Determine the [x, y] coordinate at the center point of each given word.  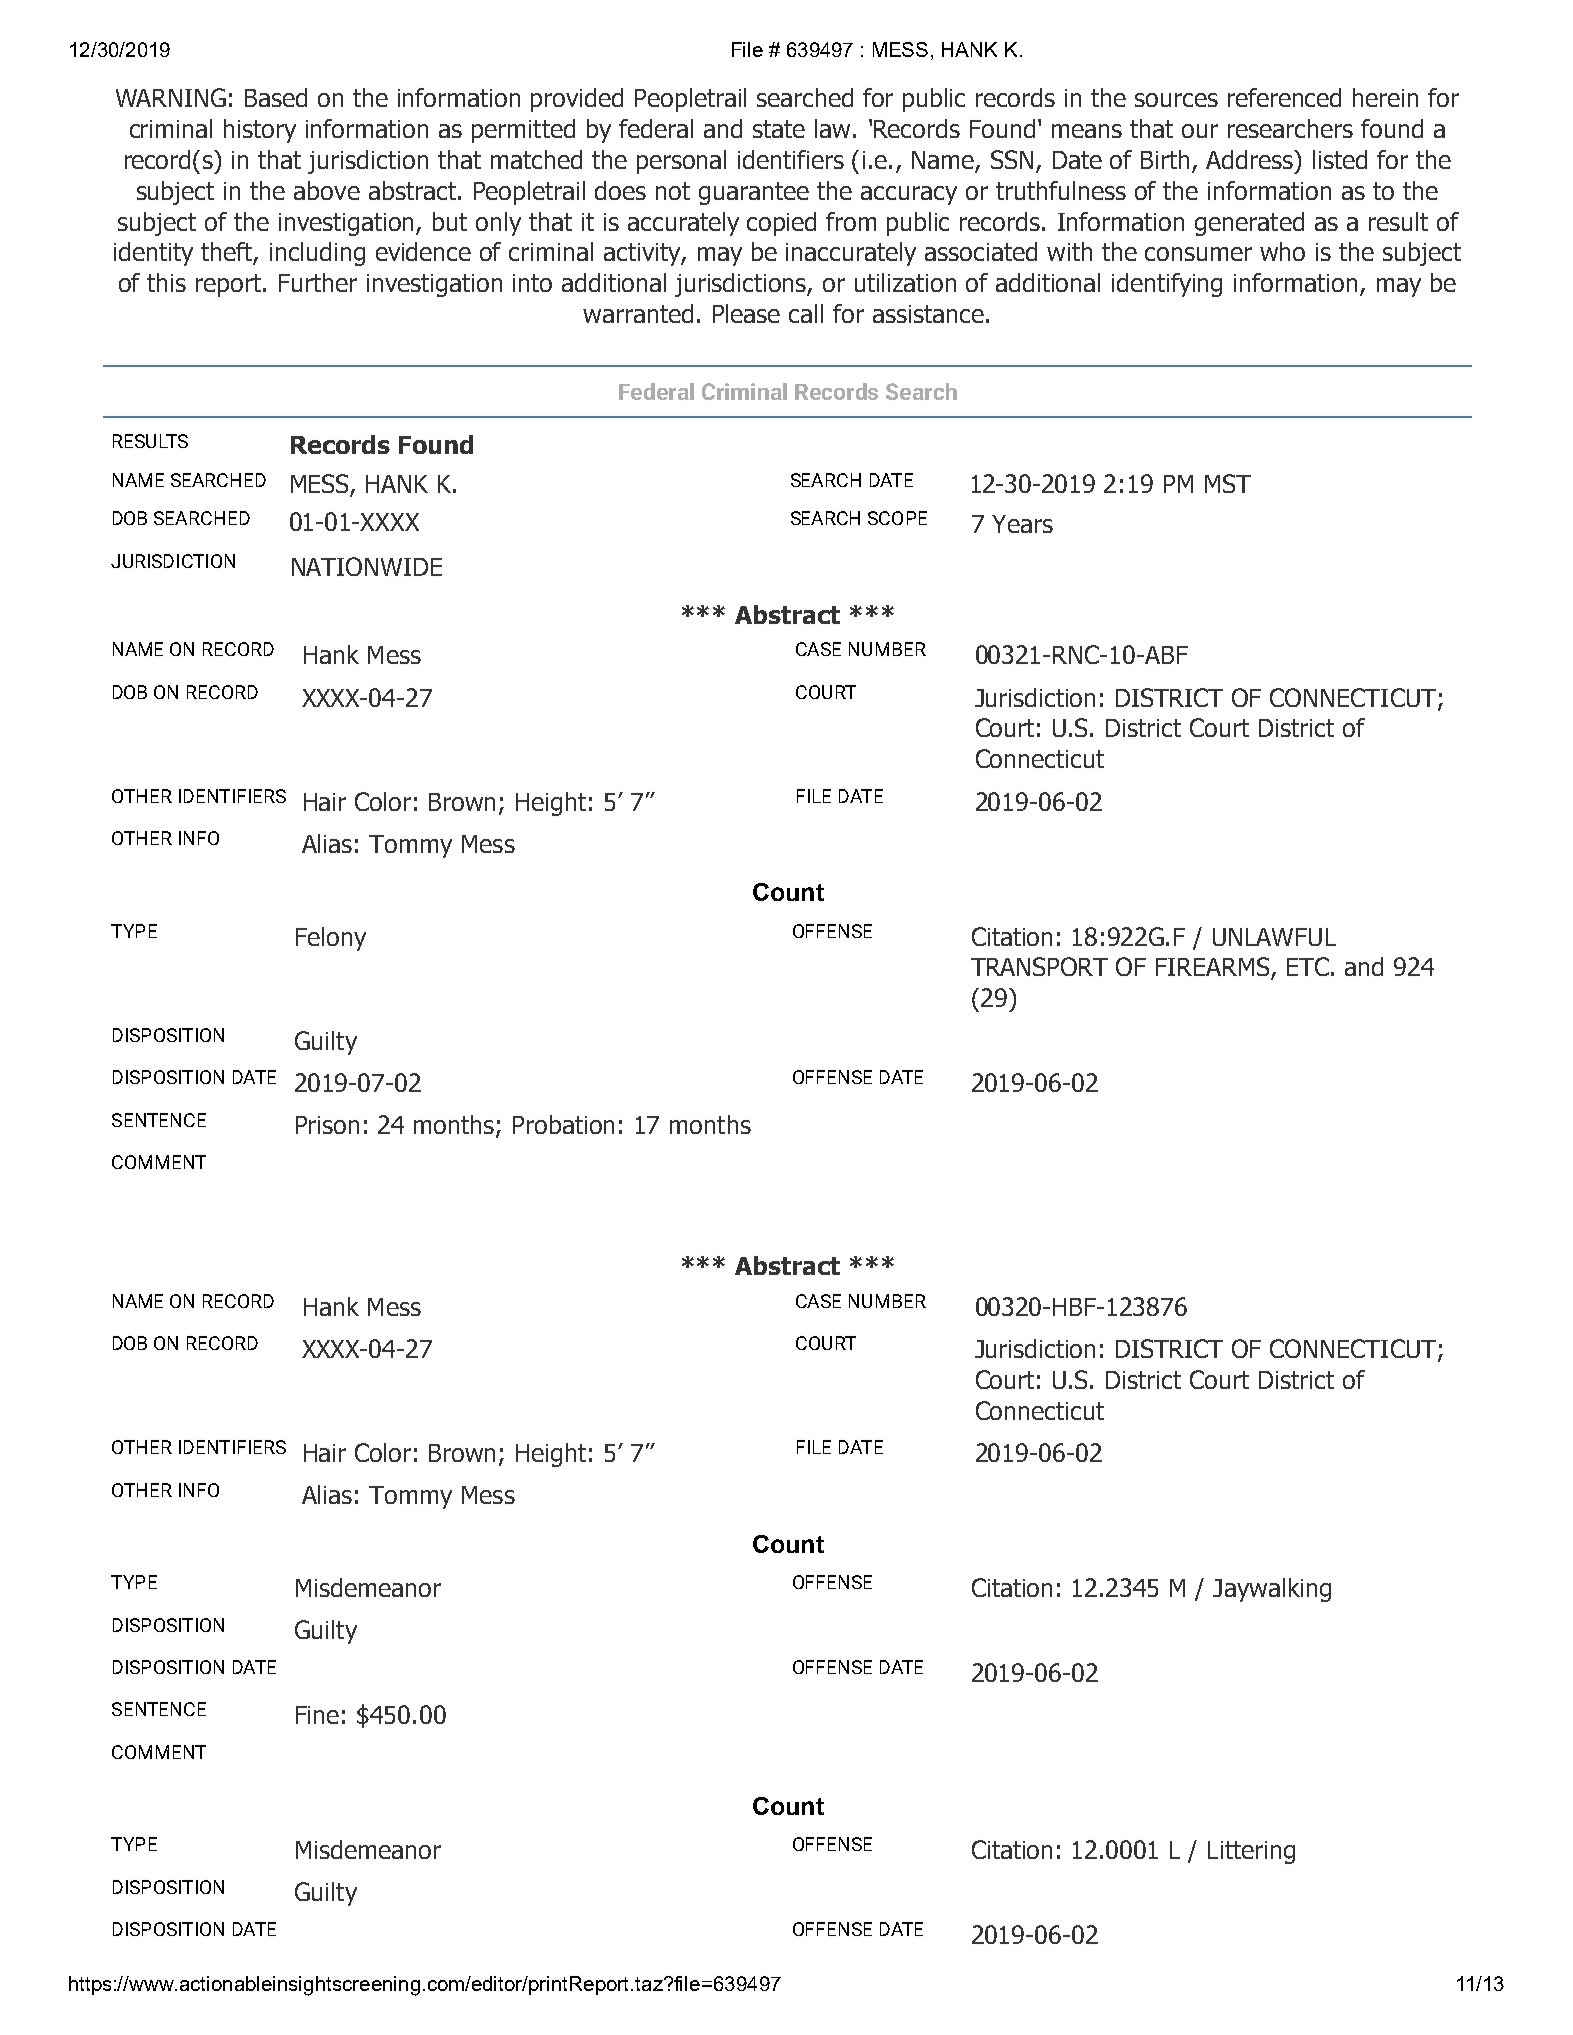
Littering [1251, 1852]
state [779, 129]
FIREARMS [1214, 968]
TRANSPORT [1039, 966]
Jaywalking [1272, 1590]
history [260, 131]
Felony [331, 939]
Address [1251, 159]
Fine [317, 1715]
